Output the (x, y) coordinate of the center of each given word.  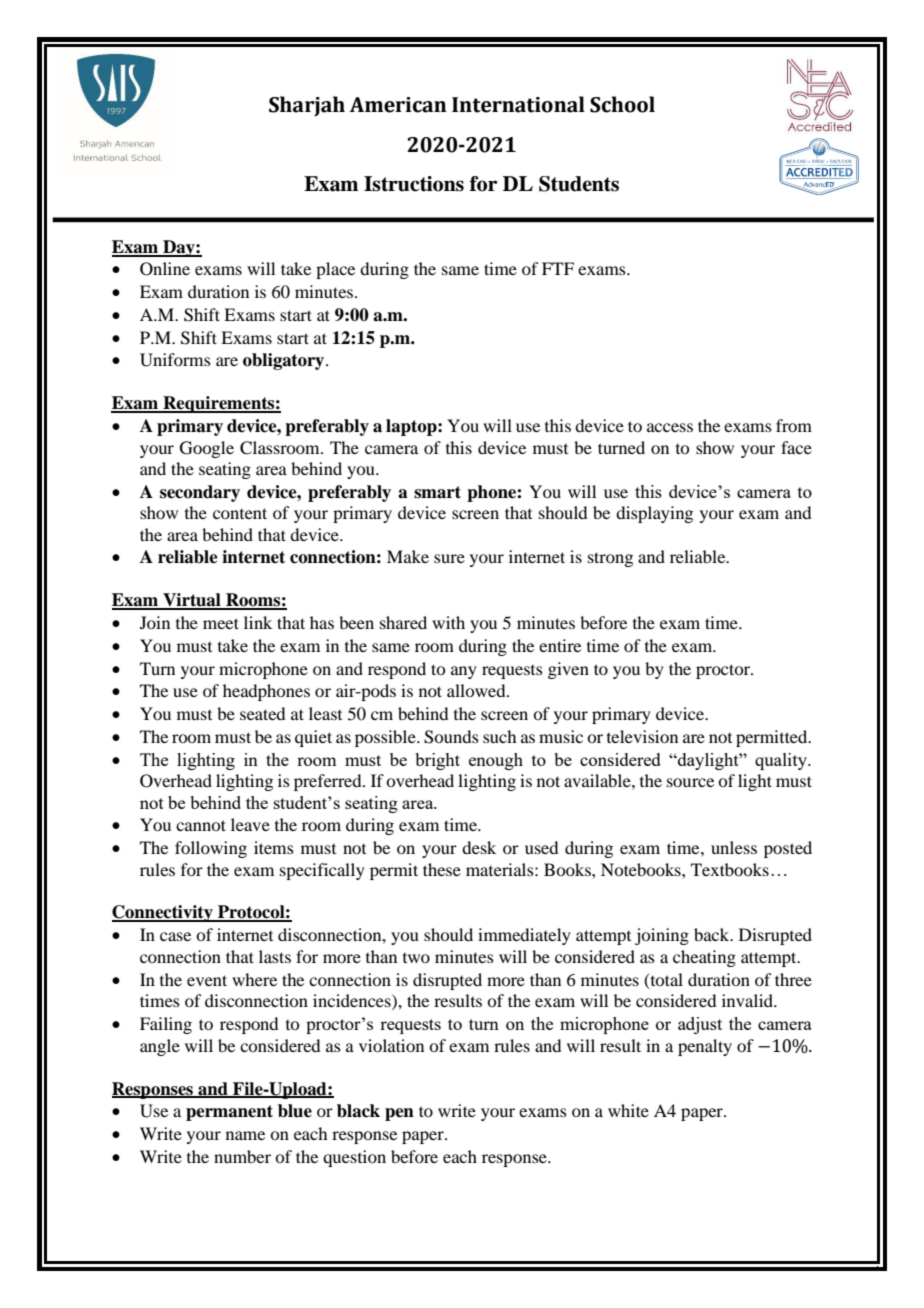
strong (610, 559)
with (448, 622)
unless (734, 847)
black (358, 1111)
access (670, 427)
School (622, 104)
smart (437, 492)
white (628, 1110)
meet (221, 623)
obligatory (285, 361)
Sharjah (307, 106)
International (518, 104)
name (245, 1135)
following (211, 849)
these (442, 869)
